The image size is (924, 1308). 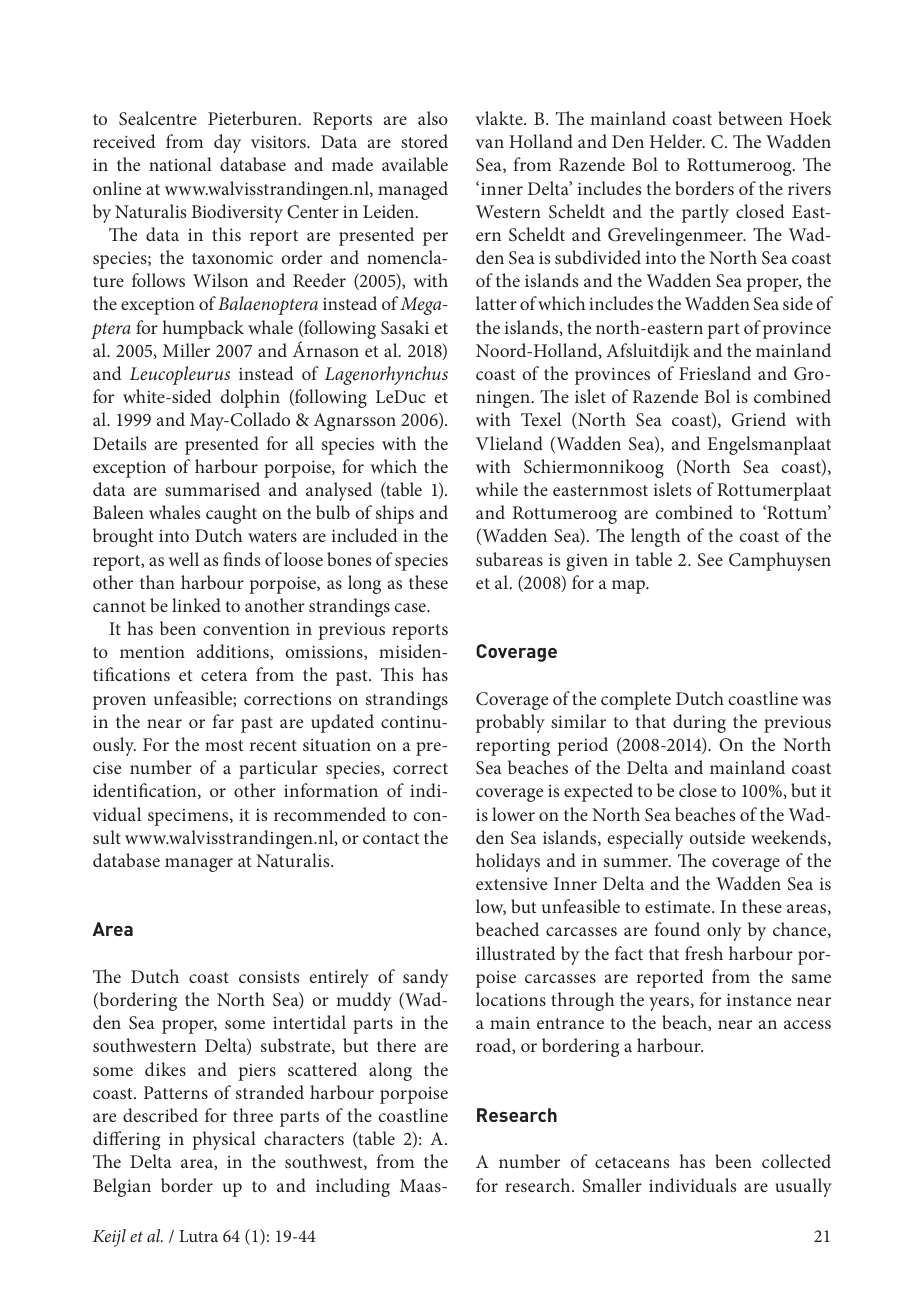 I want to click on fresh, so click(x=704, y=953).
